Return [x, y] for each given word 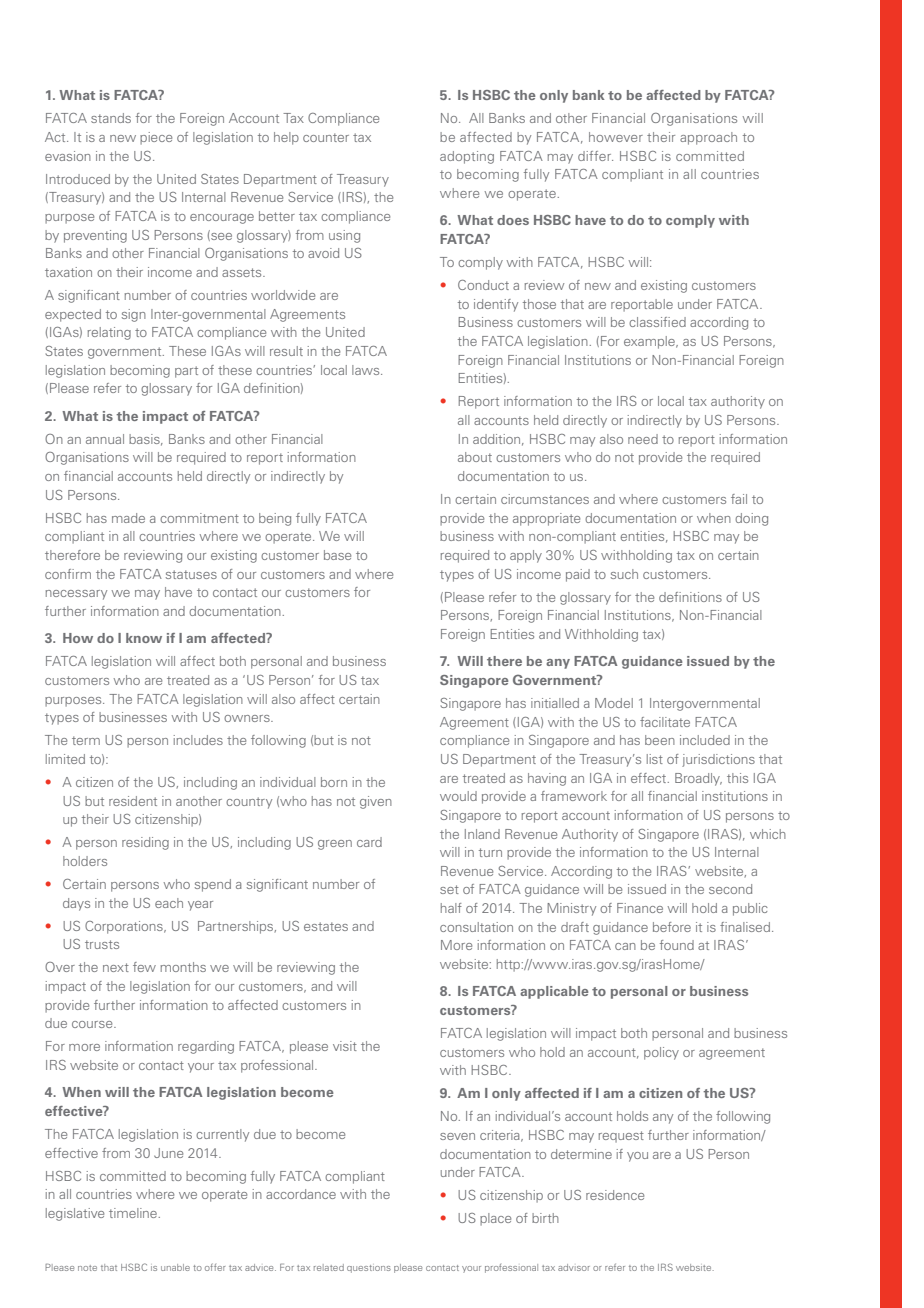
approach [708, 138]
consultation [476, 927]
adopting [467, 157]
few [144, 967]
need [643, 439]
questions [369, 1269]
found [677, 945]
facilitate [665, 722]
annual [105, 439]
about [475, 457]
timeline [133, 1213]
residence [615, 1195]
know [144, 638]
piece [156, 138]
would [458, 796]
